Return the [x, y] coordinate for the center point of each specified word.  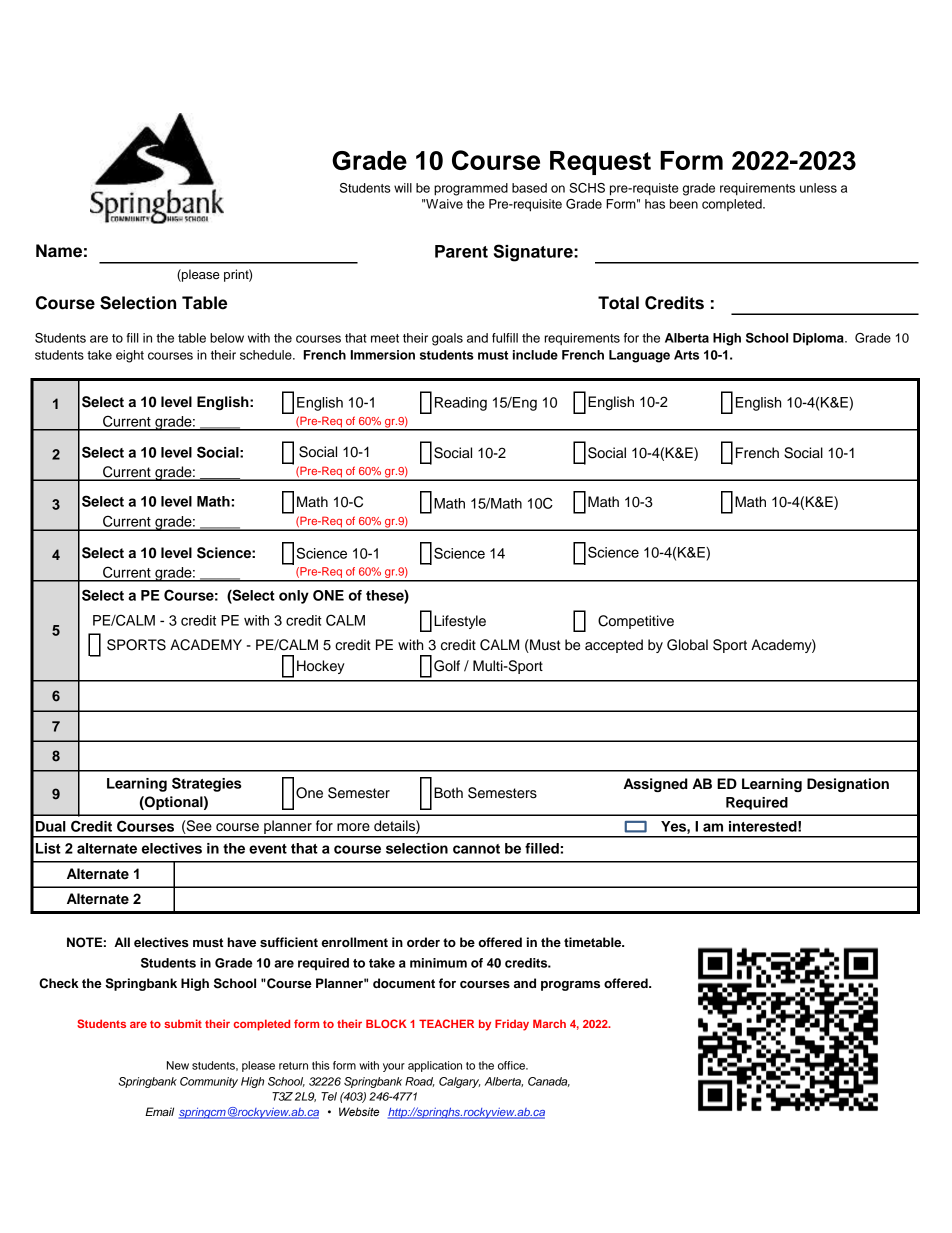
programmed [471, 189]
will [403, 188]
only [294, 597]
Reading [461, 404]
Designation [848, 785]
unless [818, 188]
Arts [686, 355]
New [178, 1065]
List [48, 848]
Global [687, 645]
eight [130, 356]
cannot [476, 849]
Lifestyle [460, 622]
